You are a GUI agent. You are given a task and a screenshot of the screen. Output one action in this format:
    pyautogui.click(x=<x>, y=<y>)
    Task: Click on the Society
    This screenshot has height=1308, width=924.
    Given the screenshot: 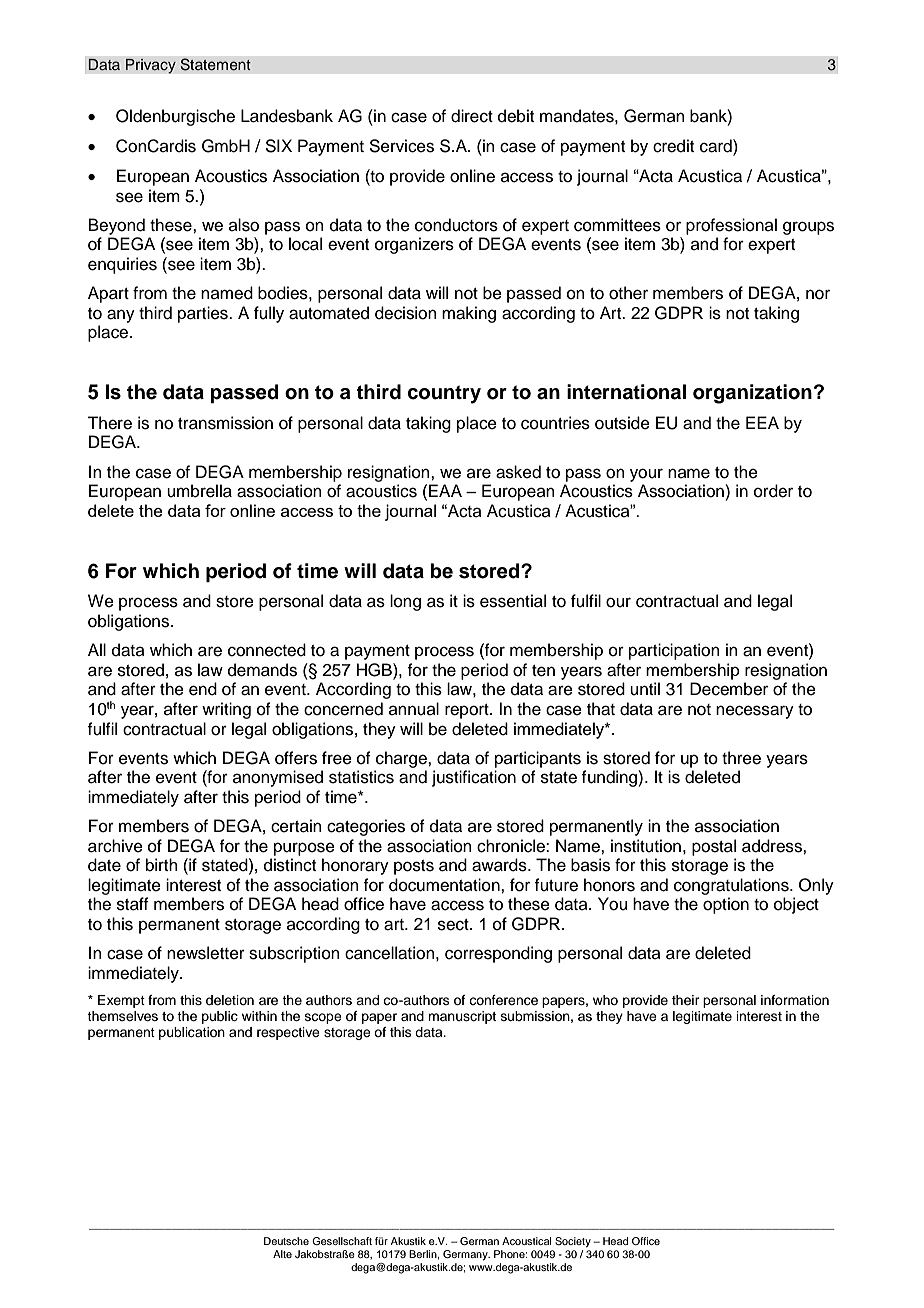 What is the action you would take?
    pyautogui.click(x=573, y=1242)
